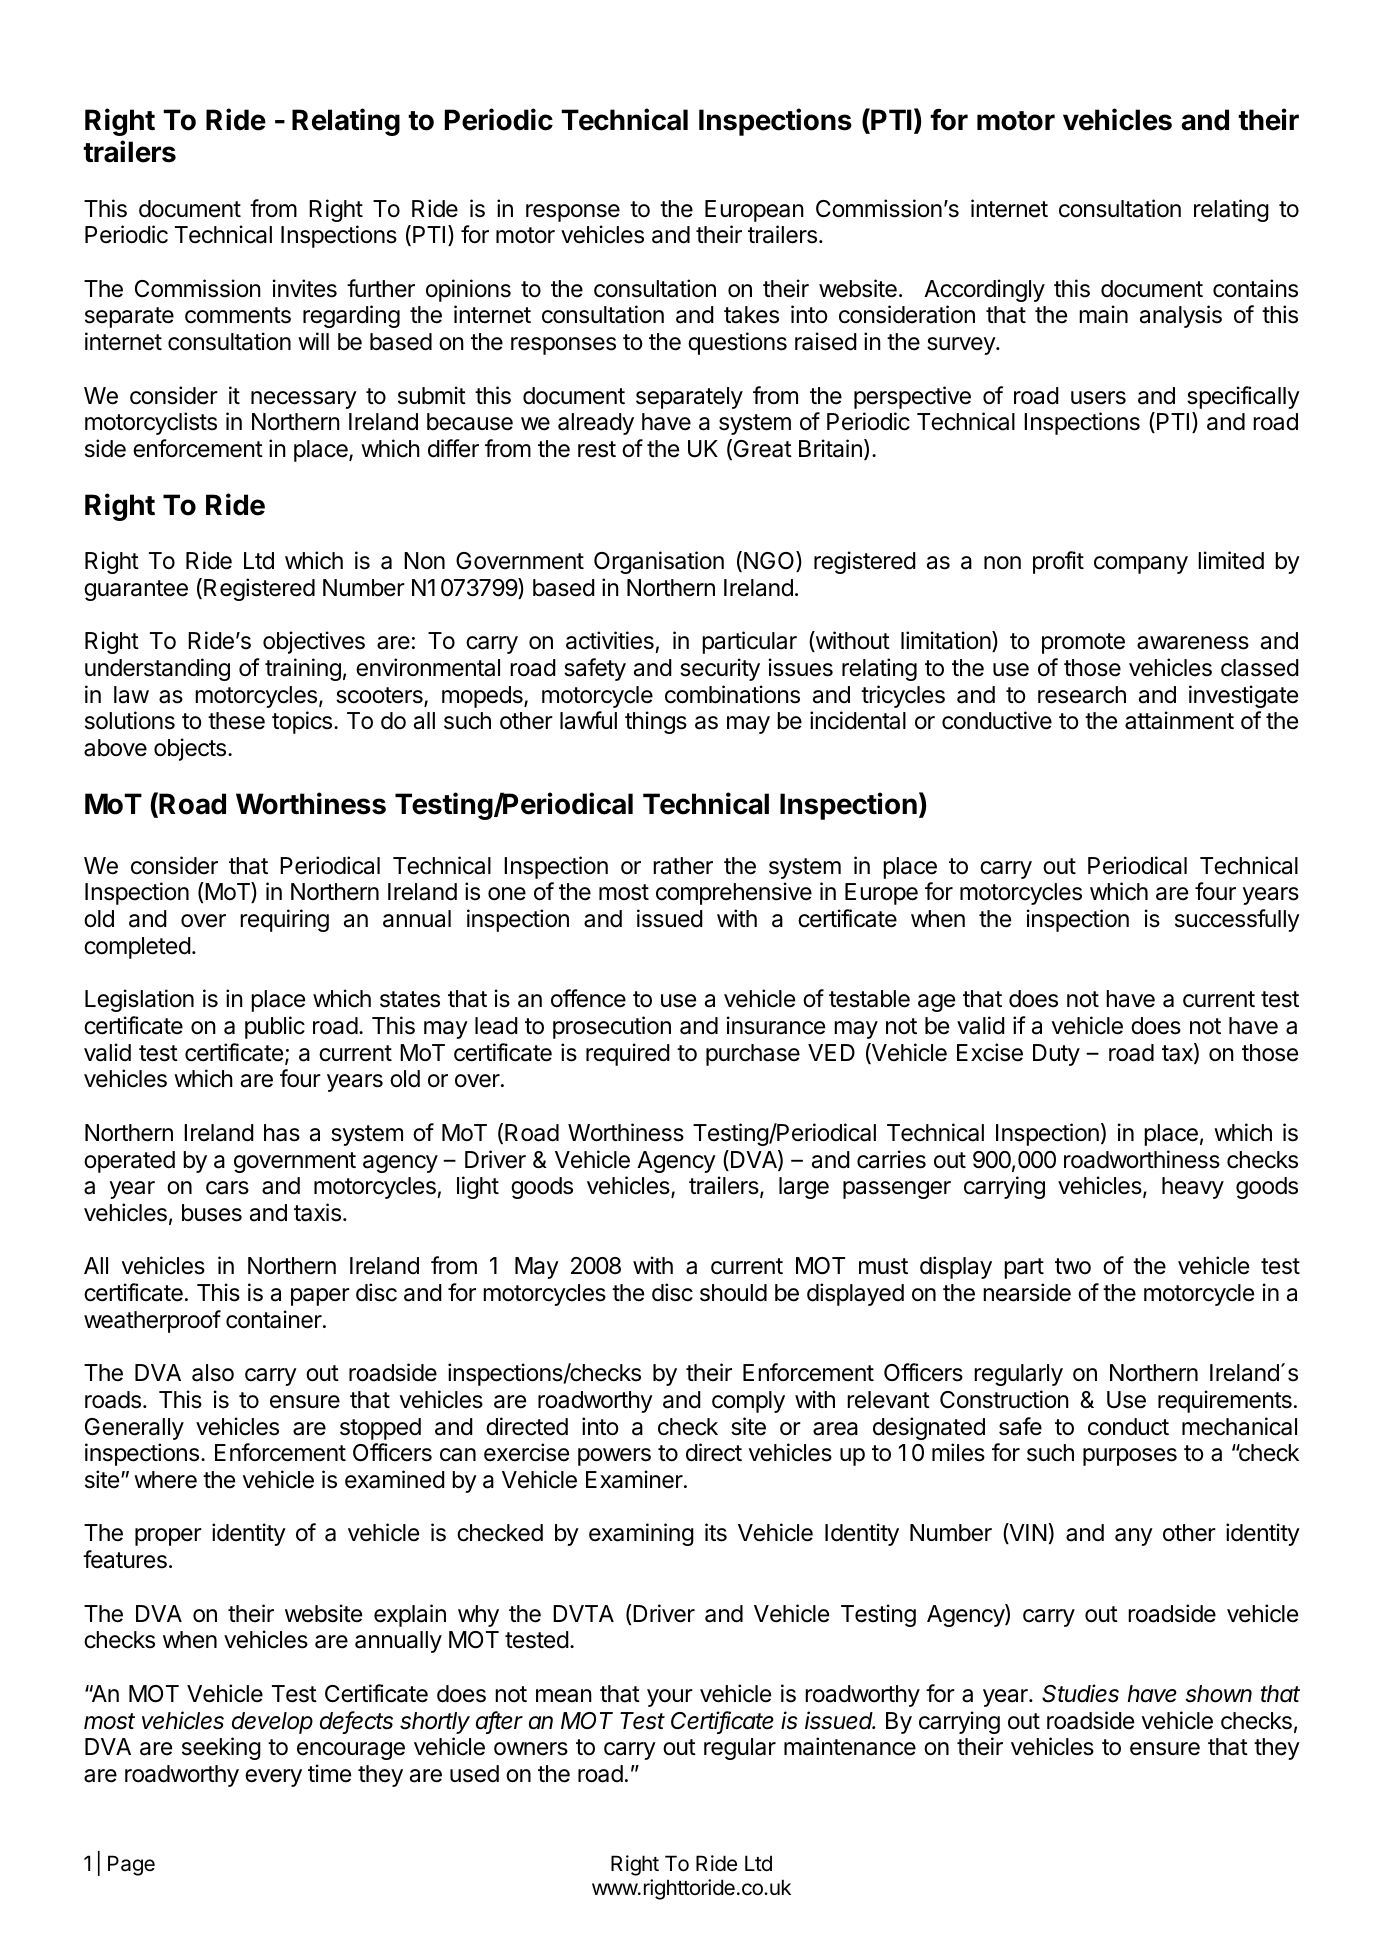 This screenshot has height=1956, width=1382. I want to click on should, so click(733, 1293).
